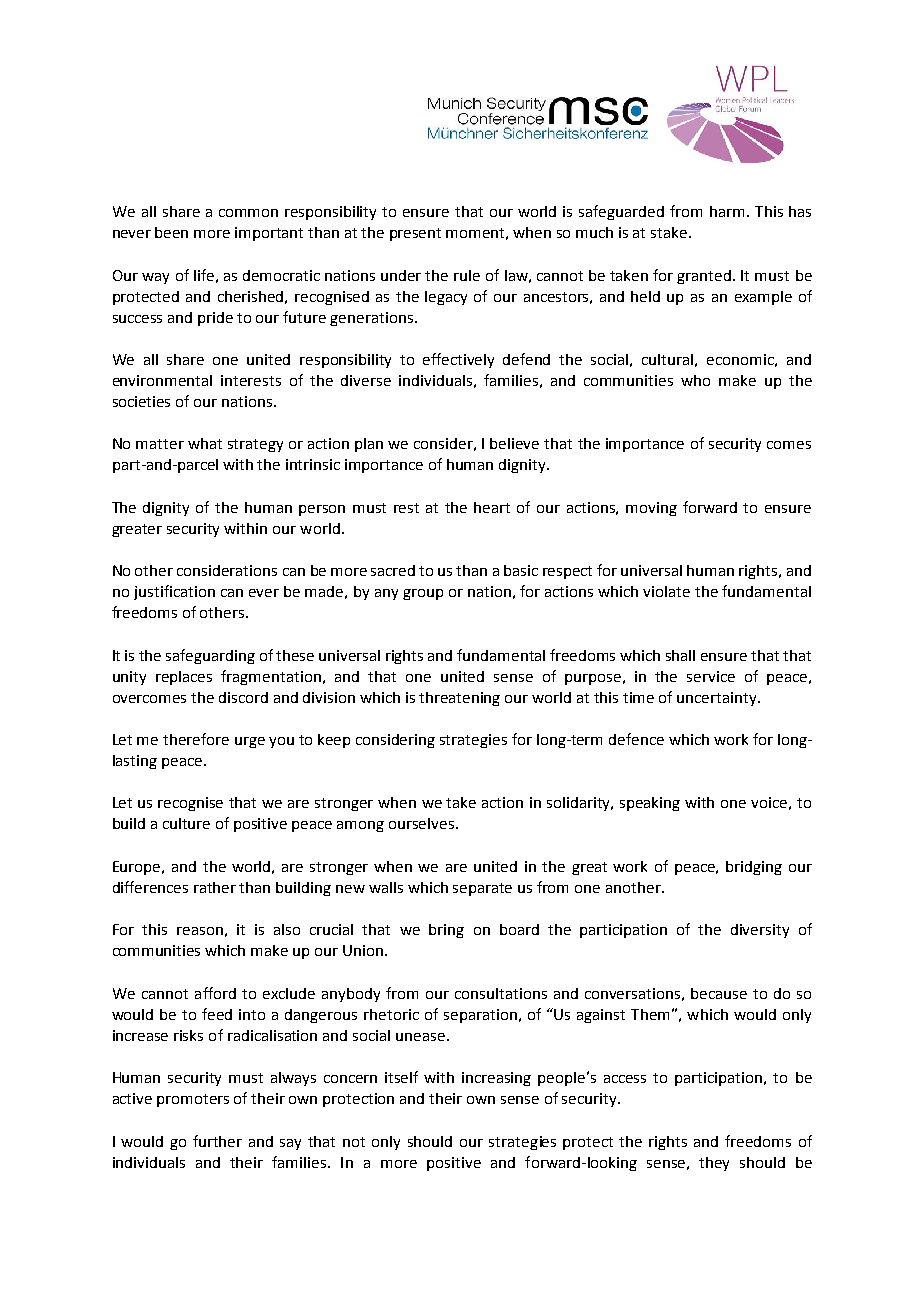  What do you see at coordinates (415, 234) in the screenshot?
I see `present` at bounding box center [415, 234].
